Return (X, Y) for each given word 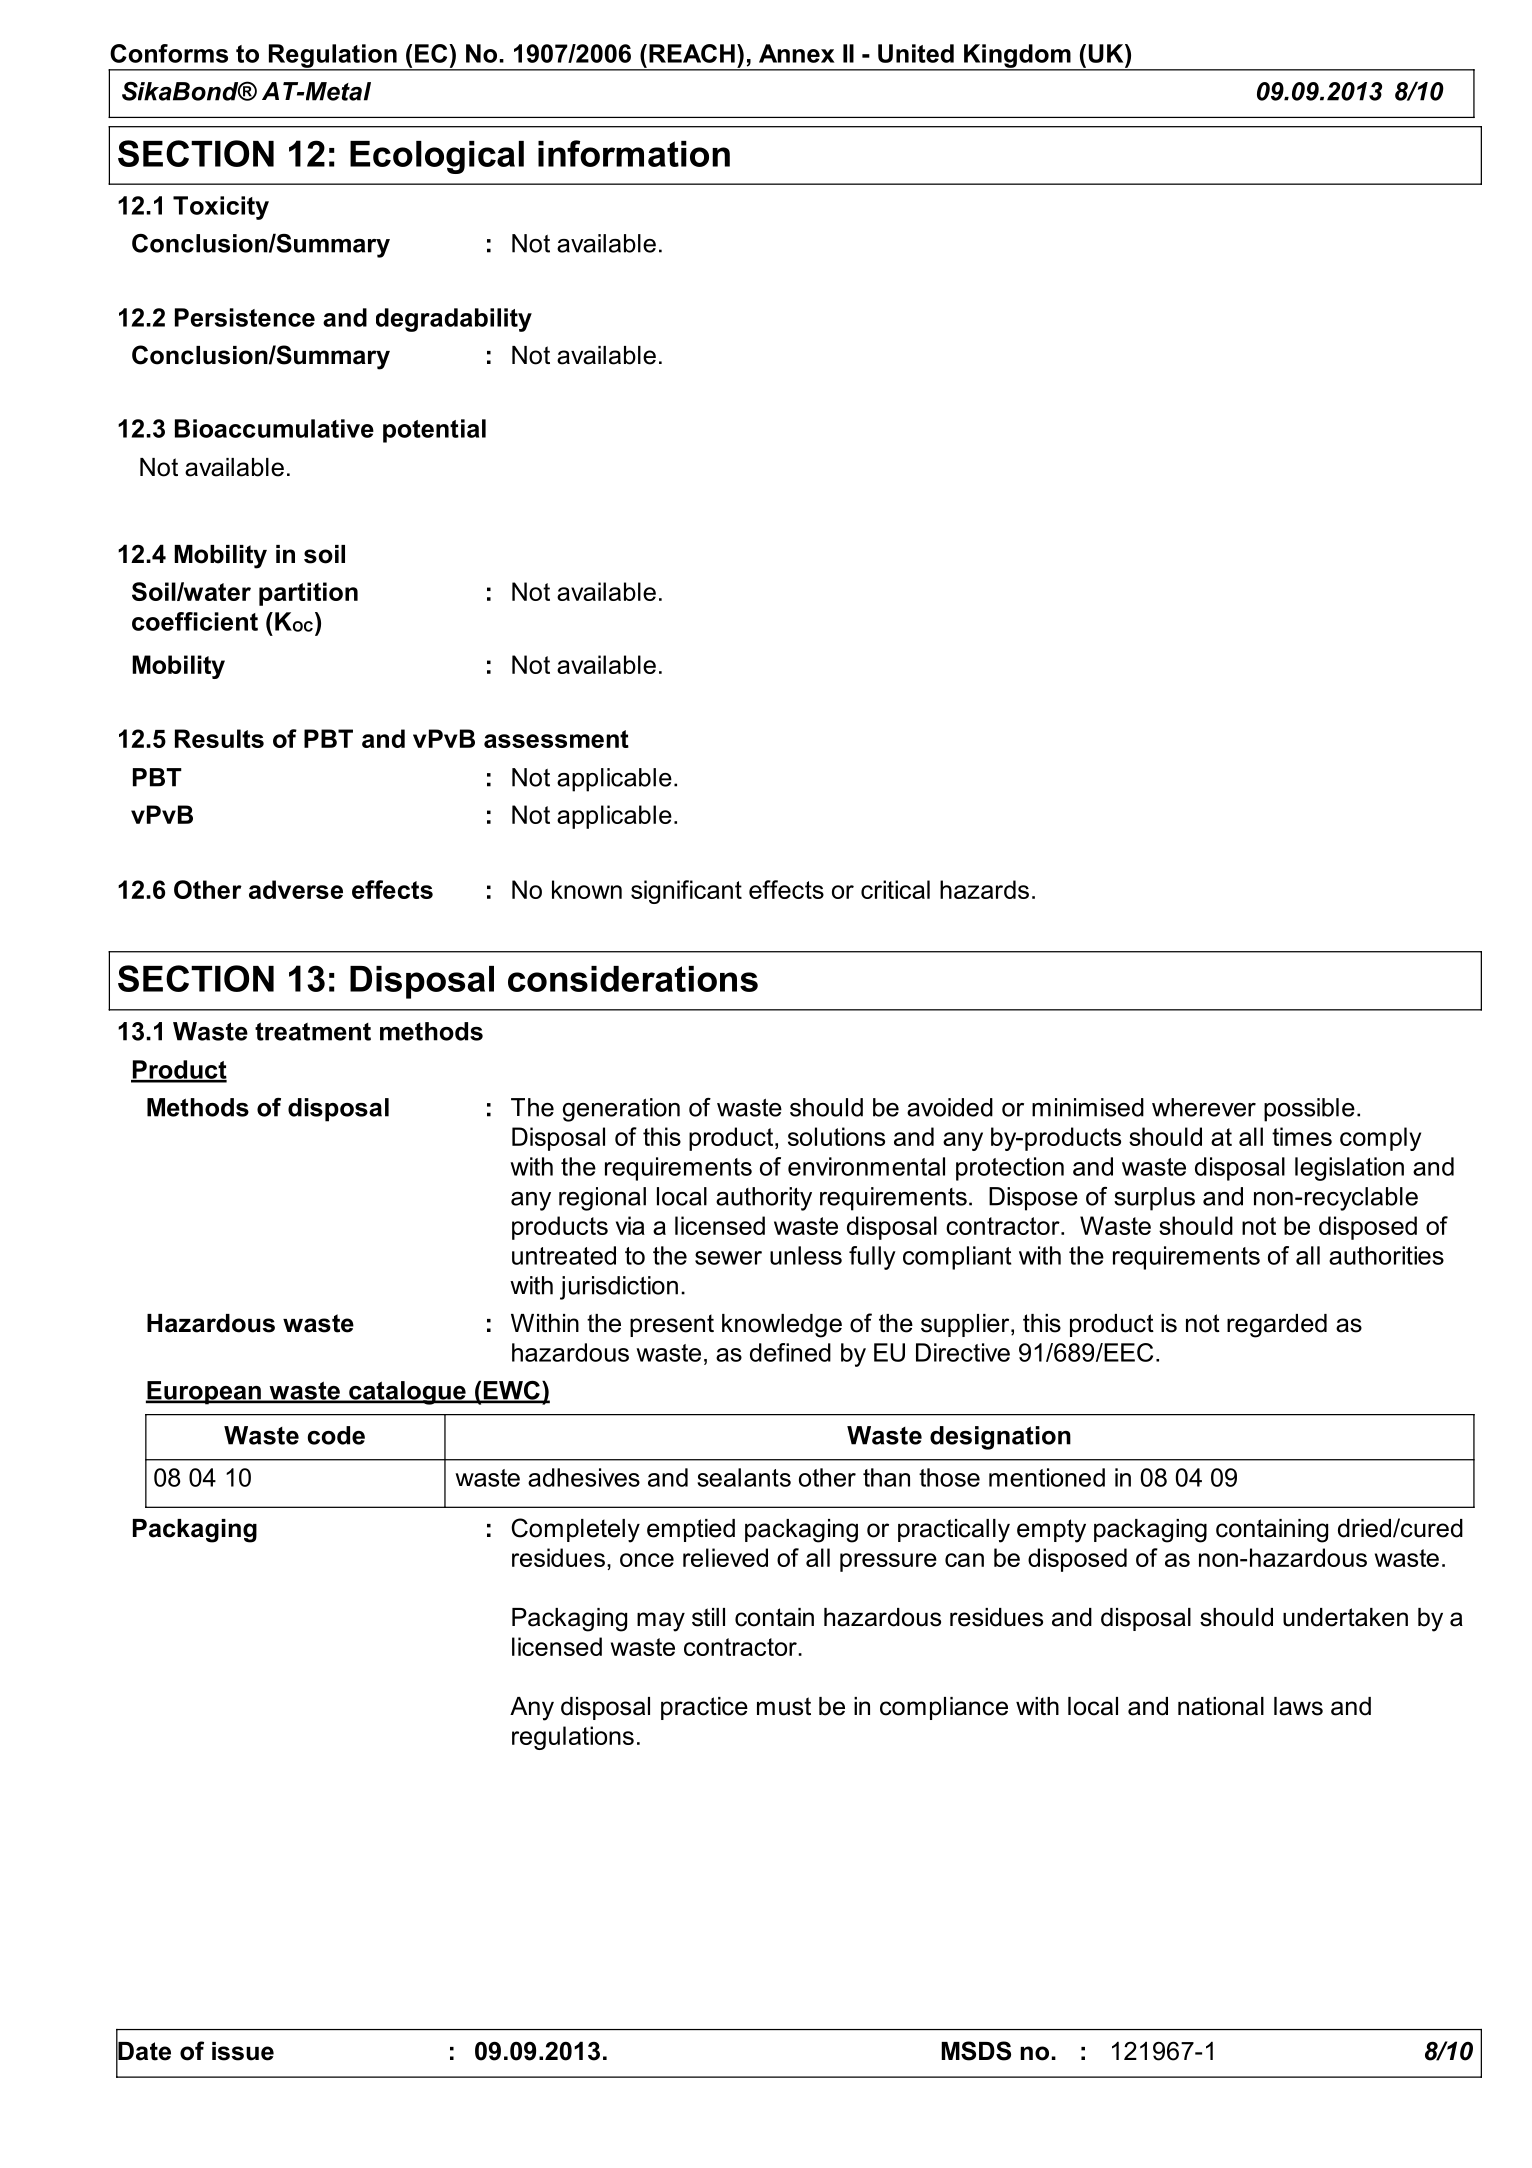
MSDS (976, 2051)
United (916, 53)
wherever (1204, 1107)
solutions (836, 1136)
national (1221, 1706)
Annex (797, 53)
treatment (313, 1031)
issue (243, 2051)
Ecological (437, 157)
